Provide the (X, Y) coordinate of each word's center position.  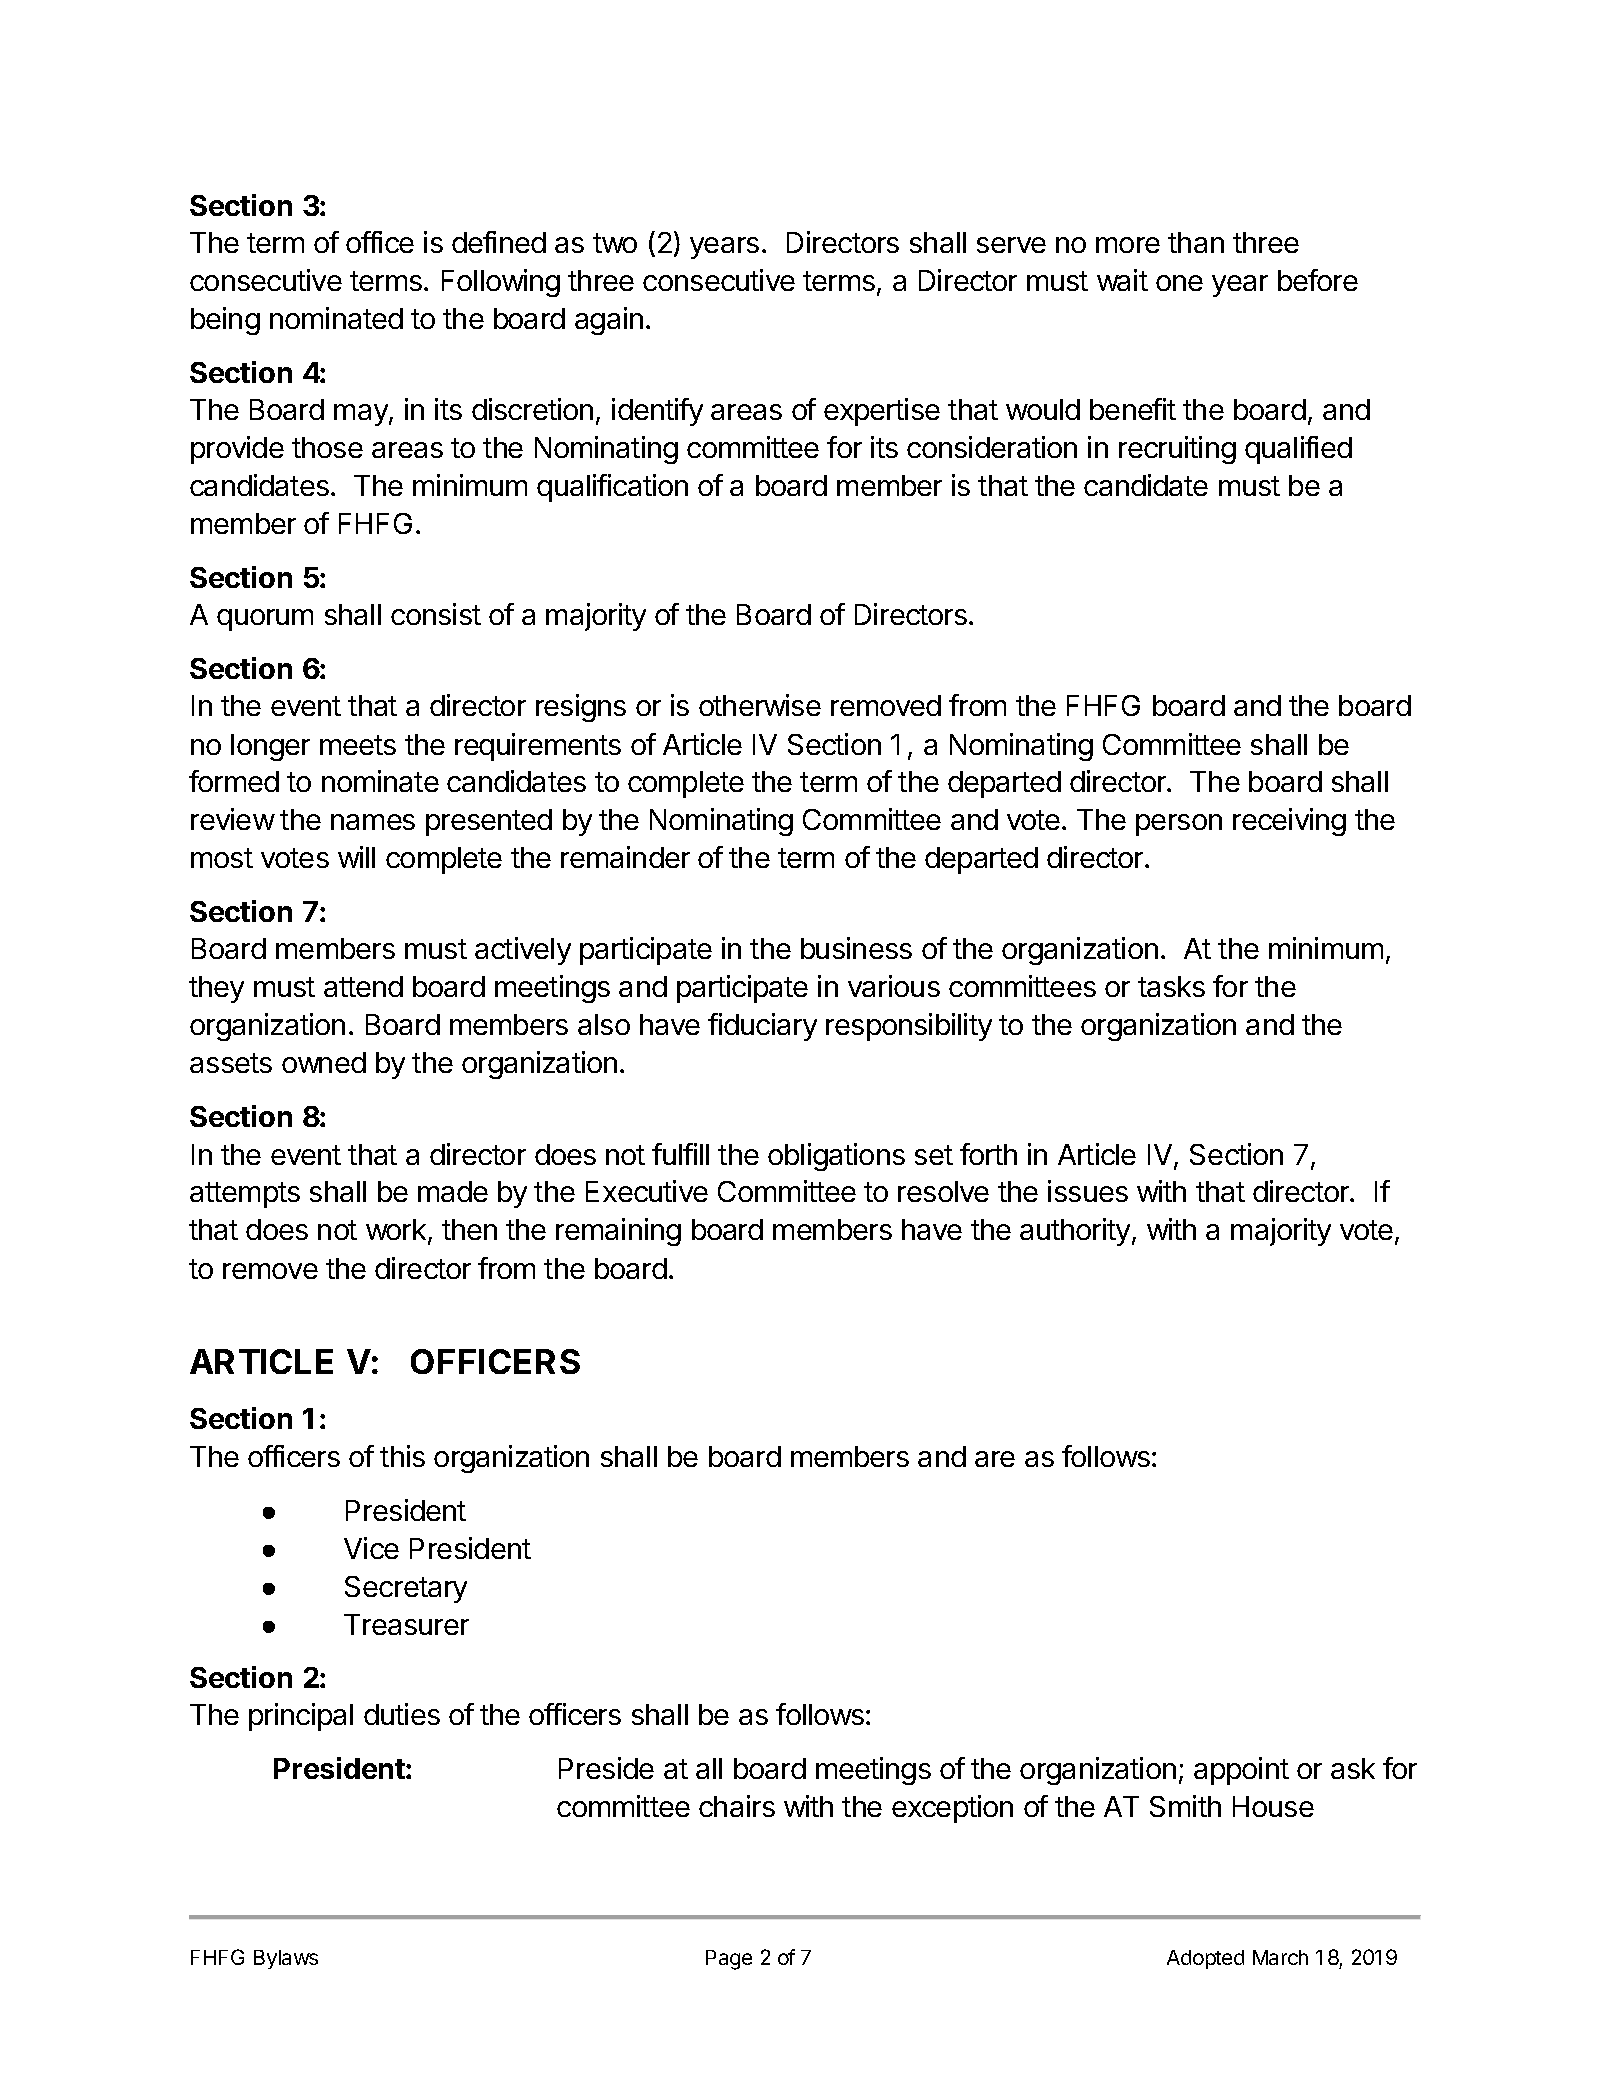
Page (729, 1960)
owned (324, 1062)
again (609, 321)
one (1179, 283)
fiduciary (762, 1027)
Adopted (1205, 1959)
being (225, 321)
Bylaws (286, 1959)
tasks (1171, 986)
